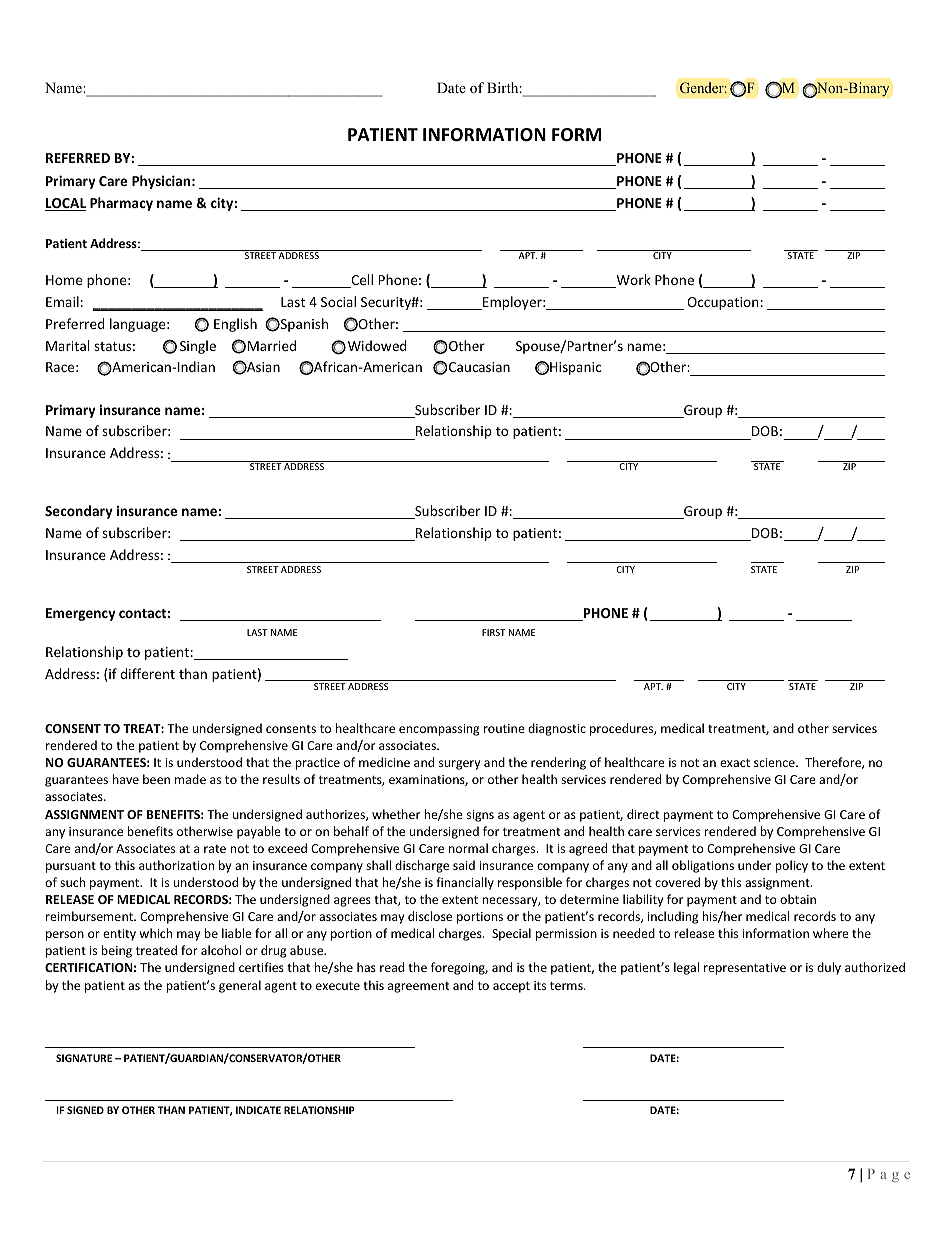 Image resolution: width=952 pixels, height=1233 pixels. Describe the element at coordinates (84, 1058) in the screenshot. I see `SIGNATURE` at that location.
